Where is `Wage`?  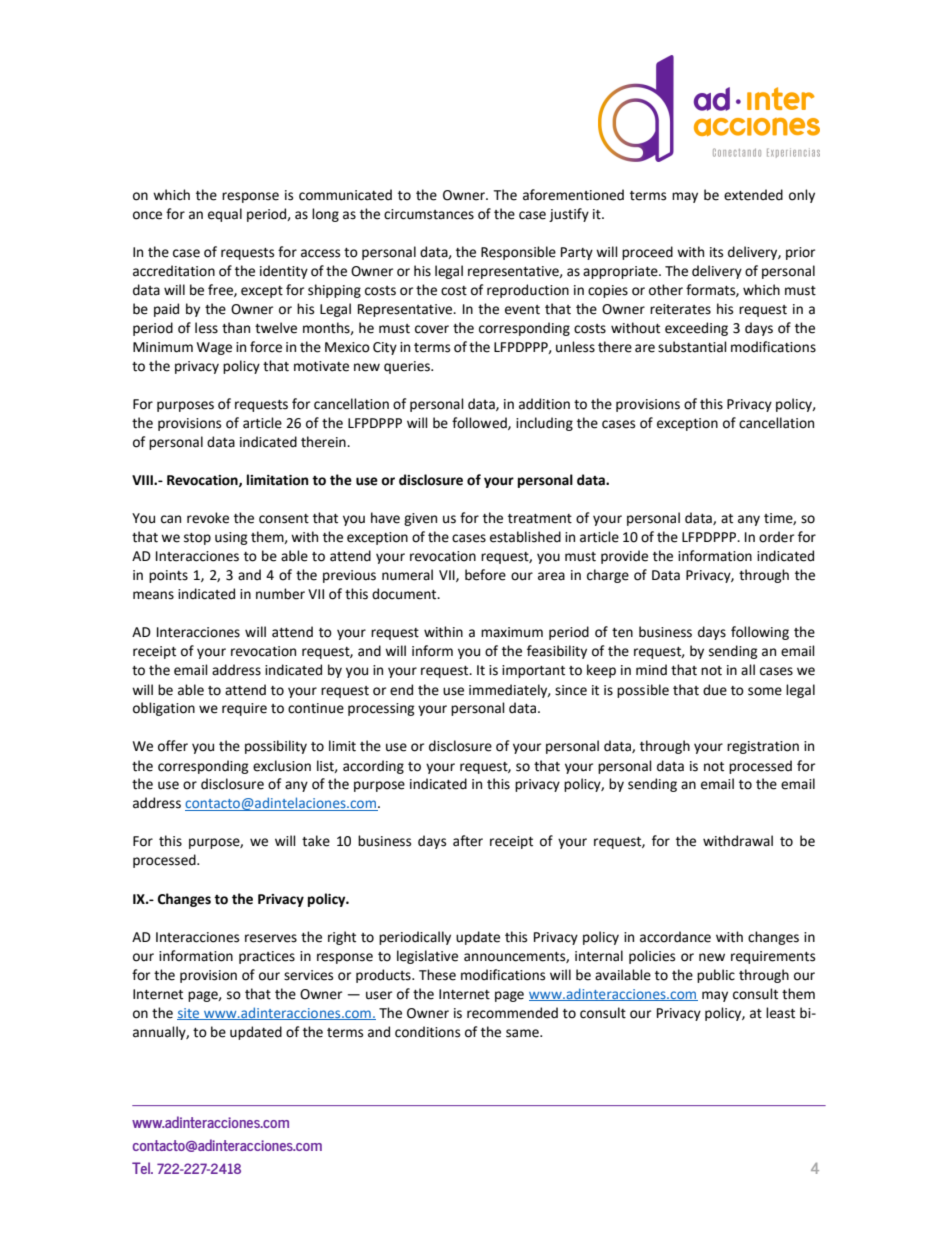 Wage is located at coordinates (214, 348).
